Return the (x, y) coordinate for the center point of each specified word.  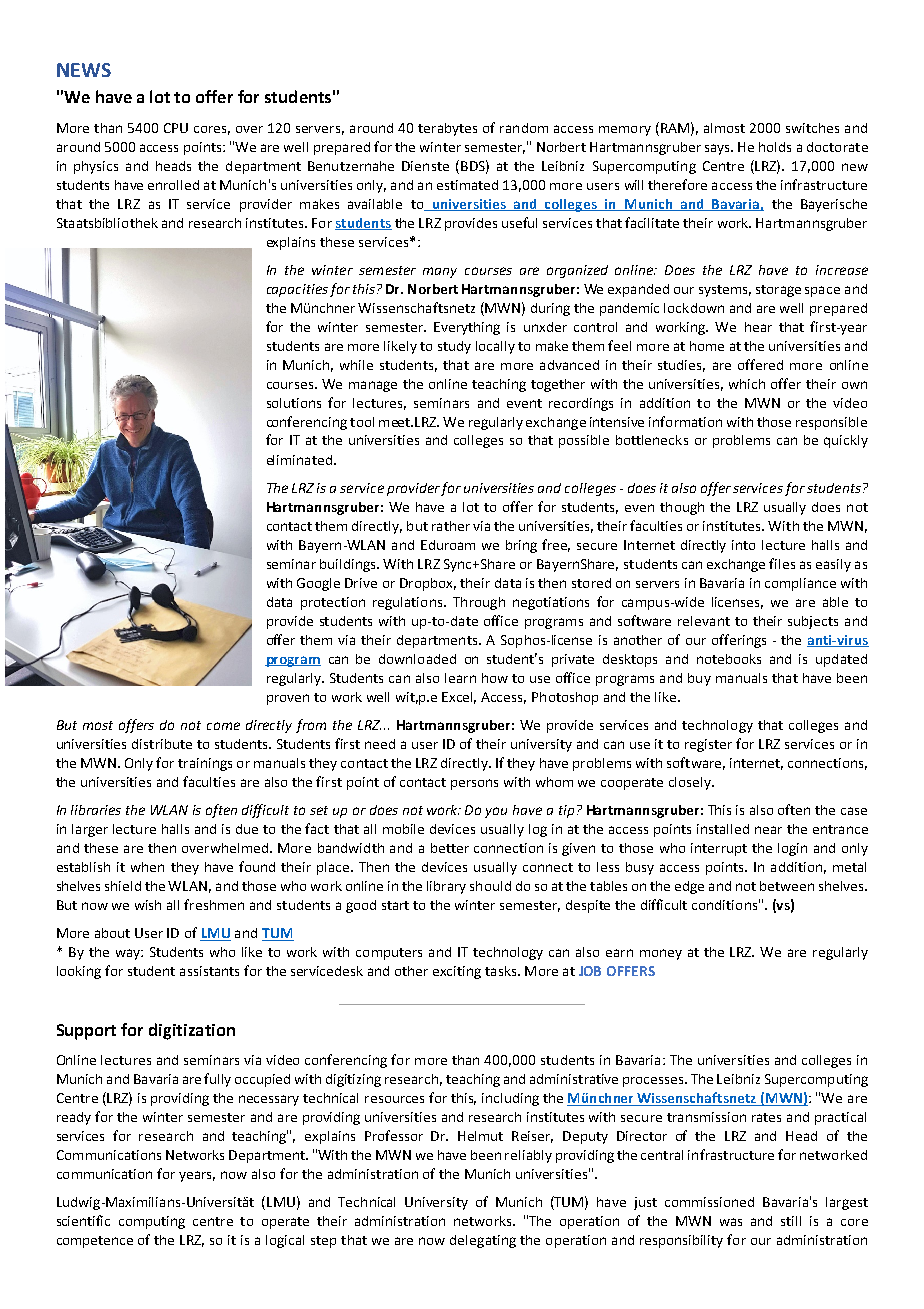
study (454, 347)
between (787, 886)
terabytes (447, 129)
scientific (83, 1220)
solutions (294, 403)
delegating (483, 1241)
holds (775, 147)
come (223, 726)
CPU (176, 128)
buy (699, 679)
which (747, 384)
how (495, 678)
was (731, 1222)
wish (148, 905)
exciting (457, 972)
